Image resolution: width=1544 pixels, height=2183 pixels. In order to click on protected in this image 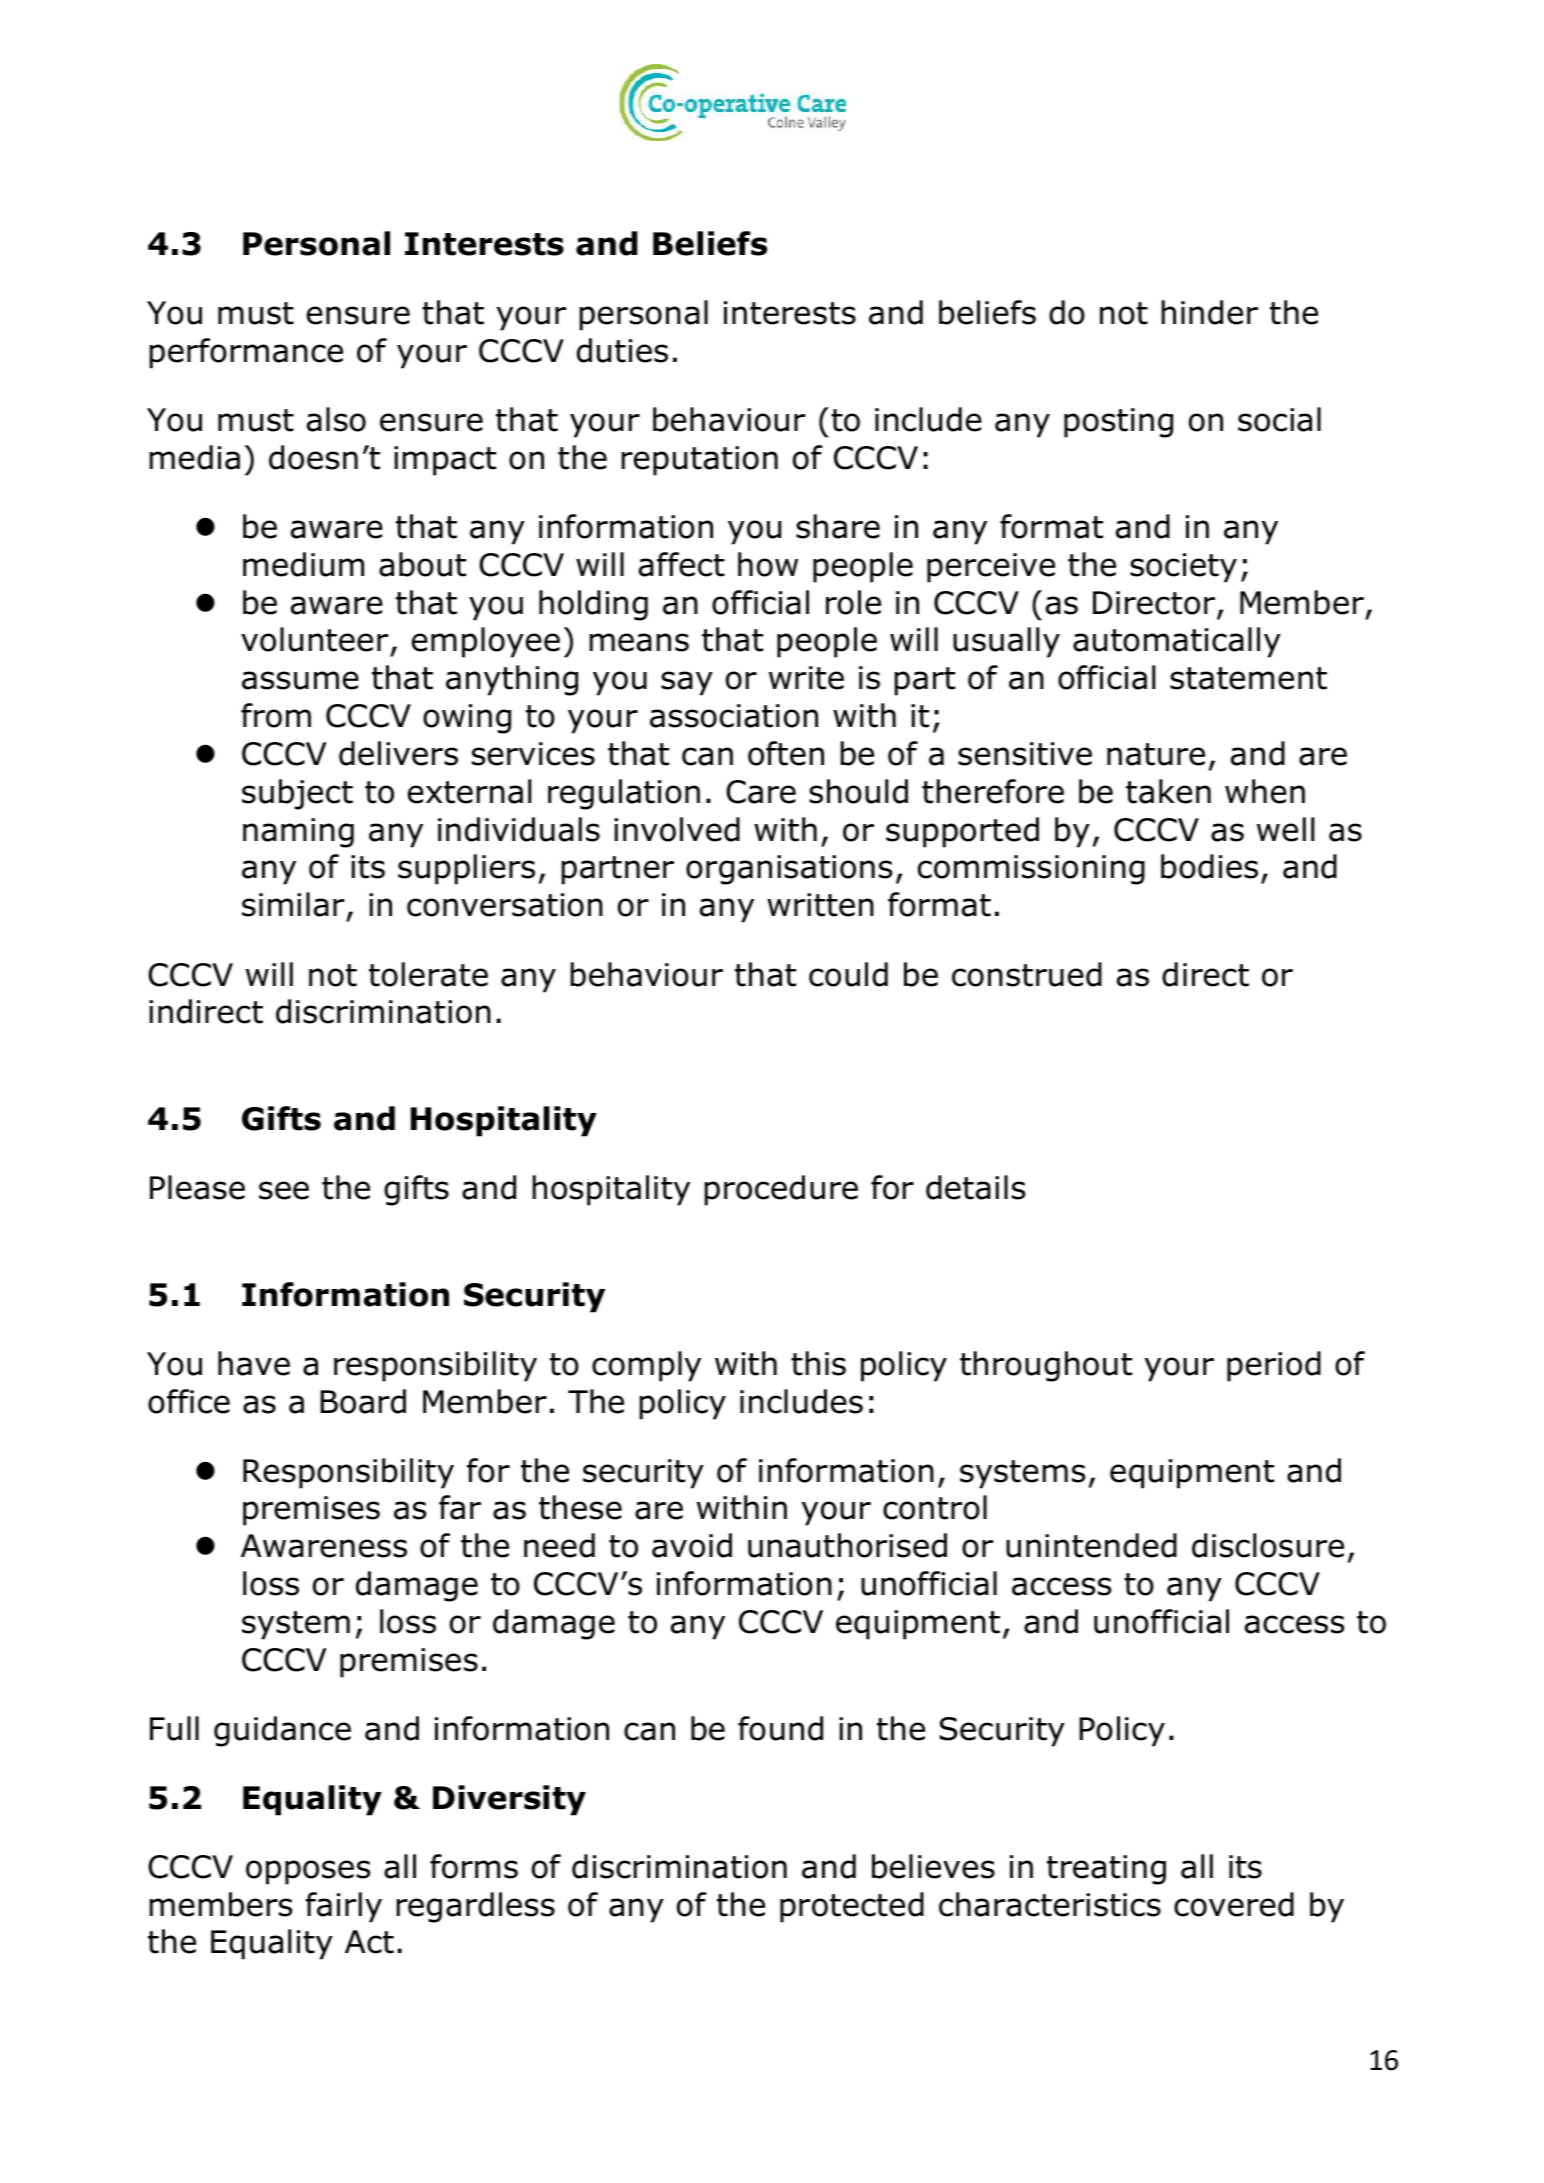, I will do `click(852, 1907)`.
